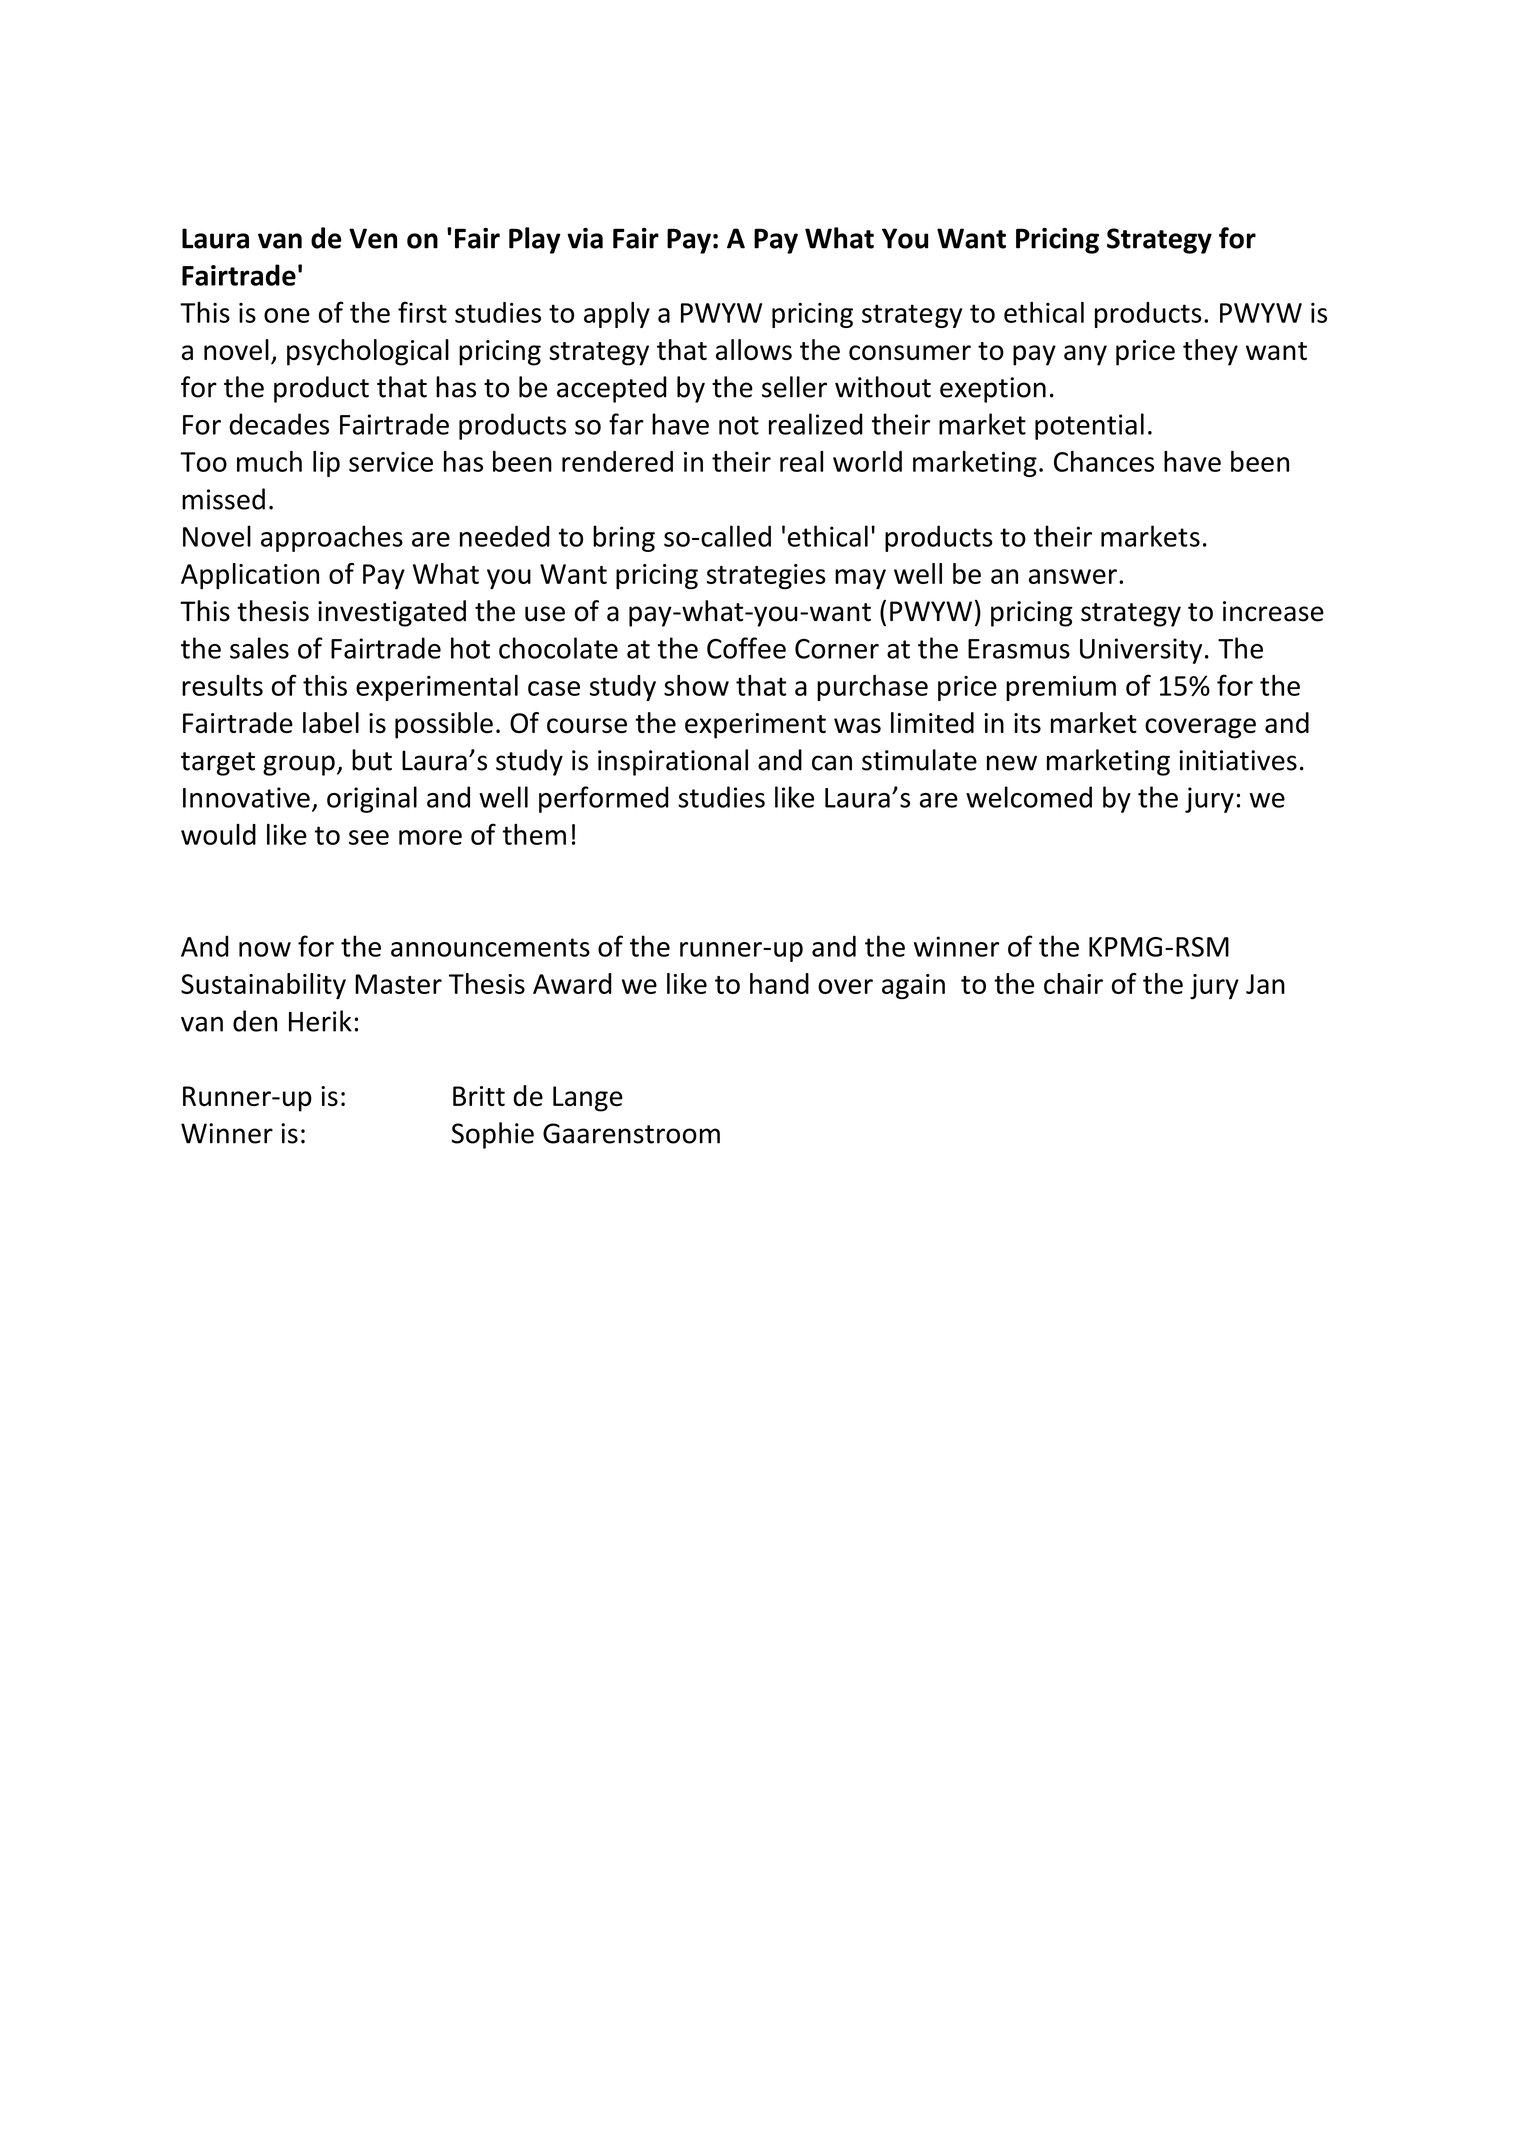 The width and height of the screenshot is (1515, 2143). What do you see at coordinates (331, 722) in the screenshot?
I see `label` at bounding box center [331, 722].
